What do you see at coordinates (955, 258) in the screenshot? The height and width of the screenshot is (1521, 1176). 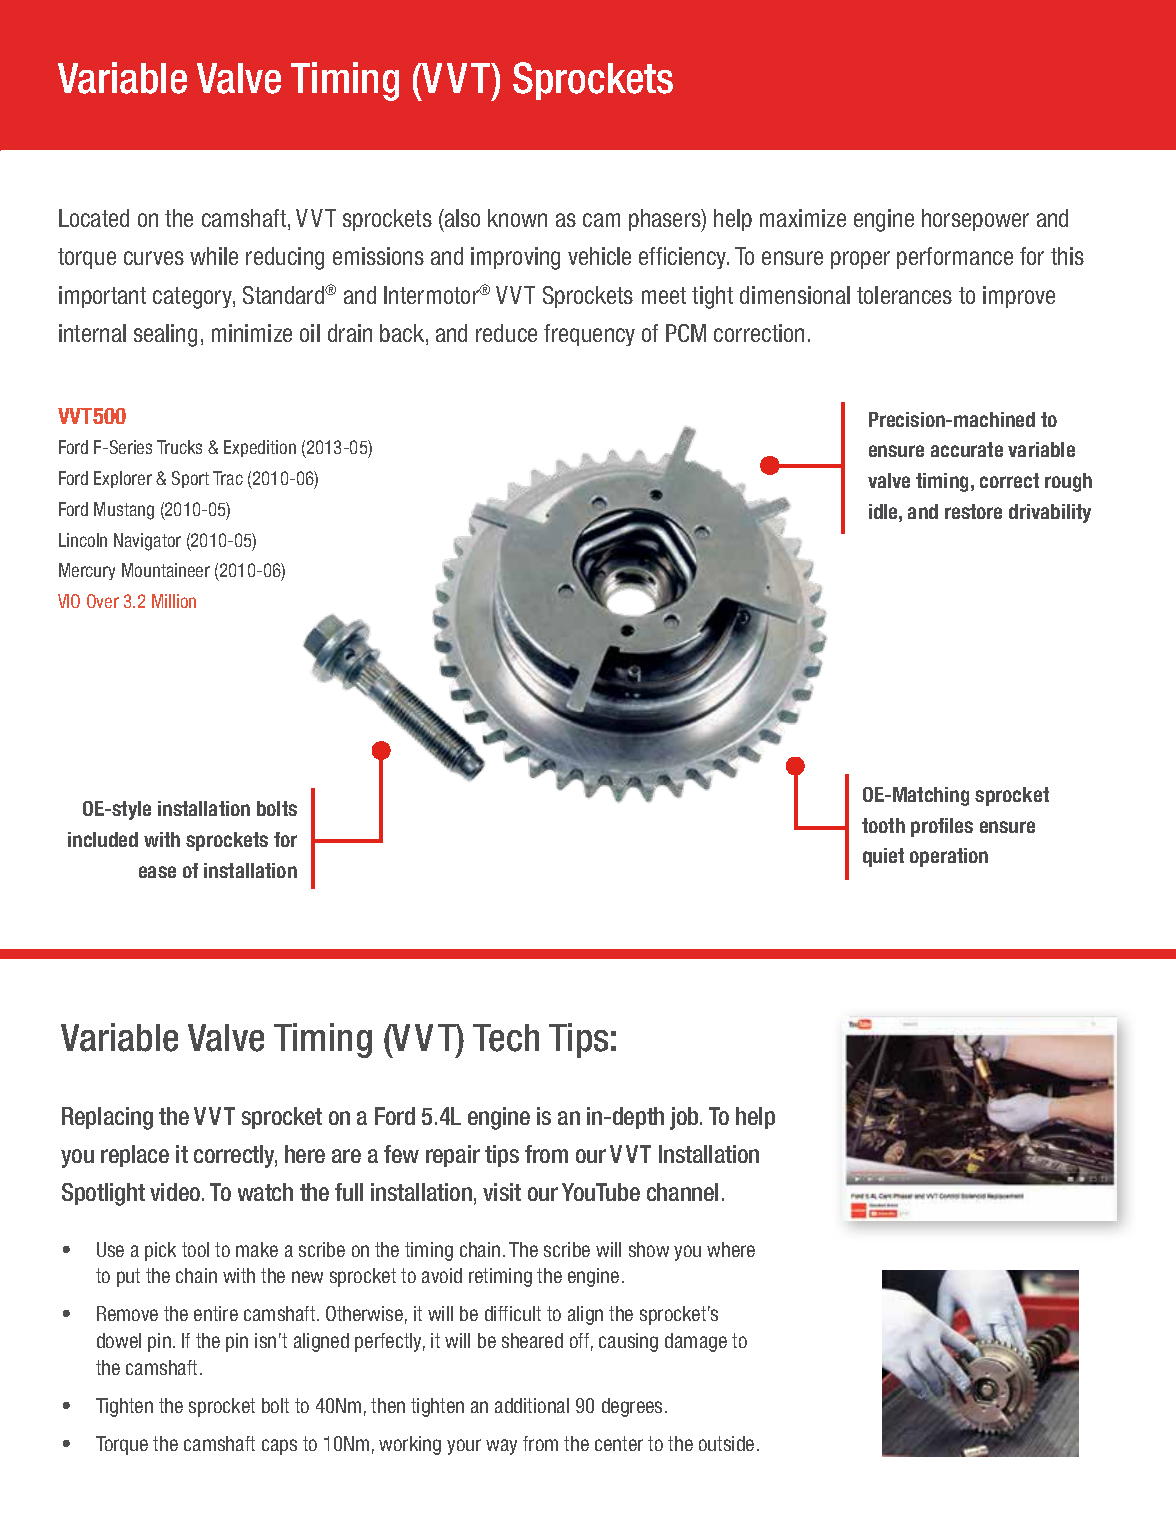 I see `performance` at bounding box center [955, 258].
